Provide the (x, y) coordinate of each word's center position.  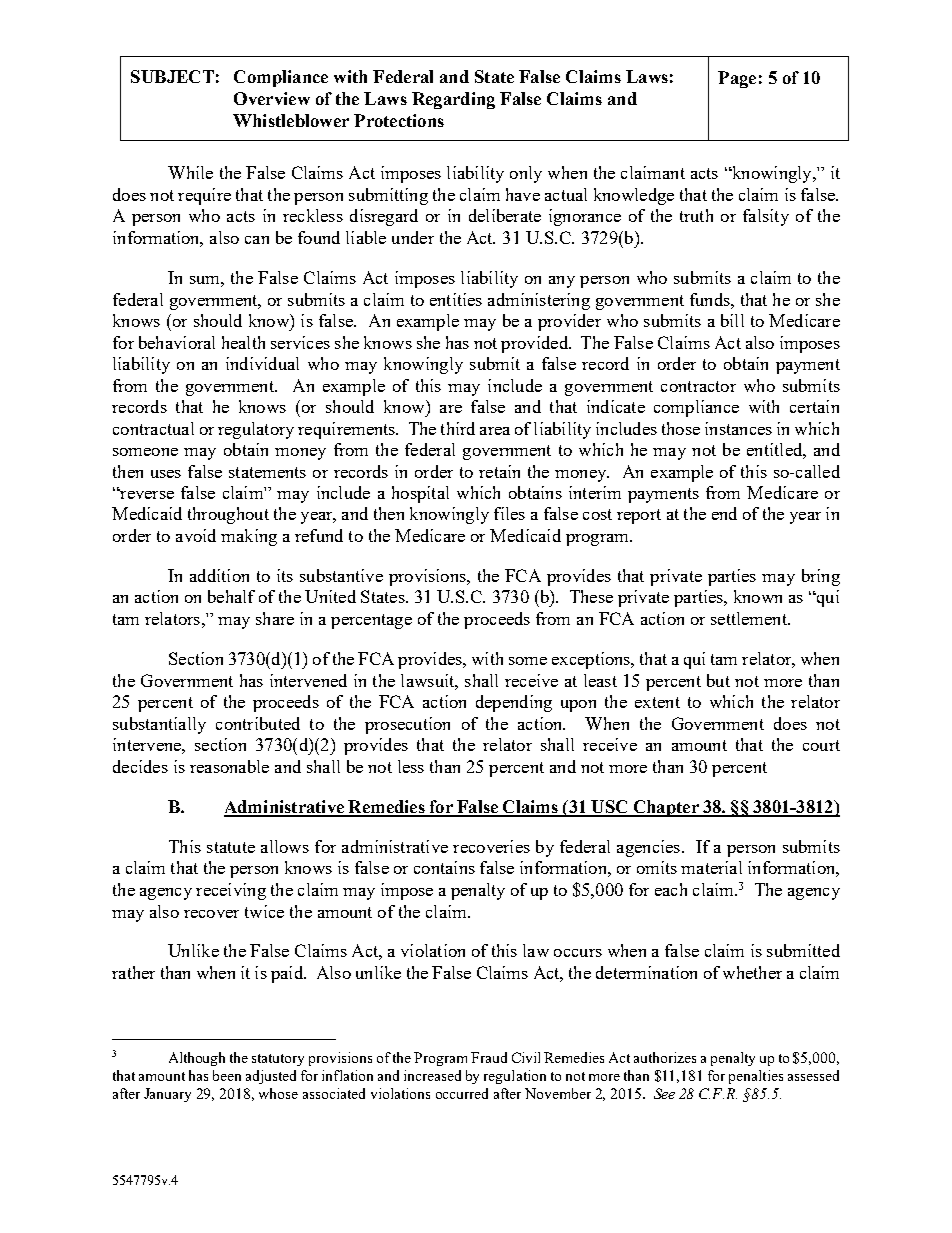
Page (737, 79)
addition (219, 575)
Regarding (453, 100)
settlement (750, 618)
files (509, 513)
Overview (272, 98)
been (227, 1075)
